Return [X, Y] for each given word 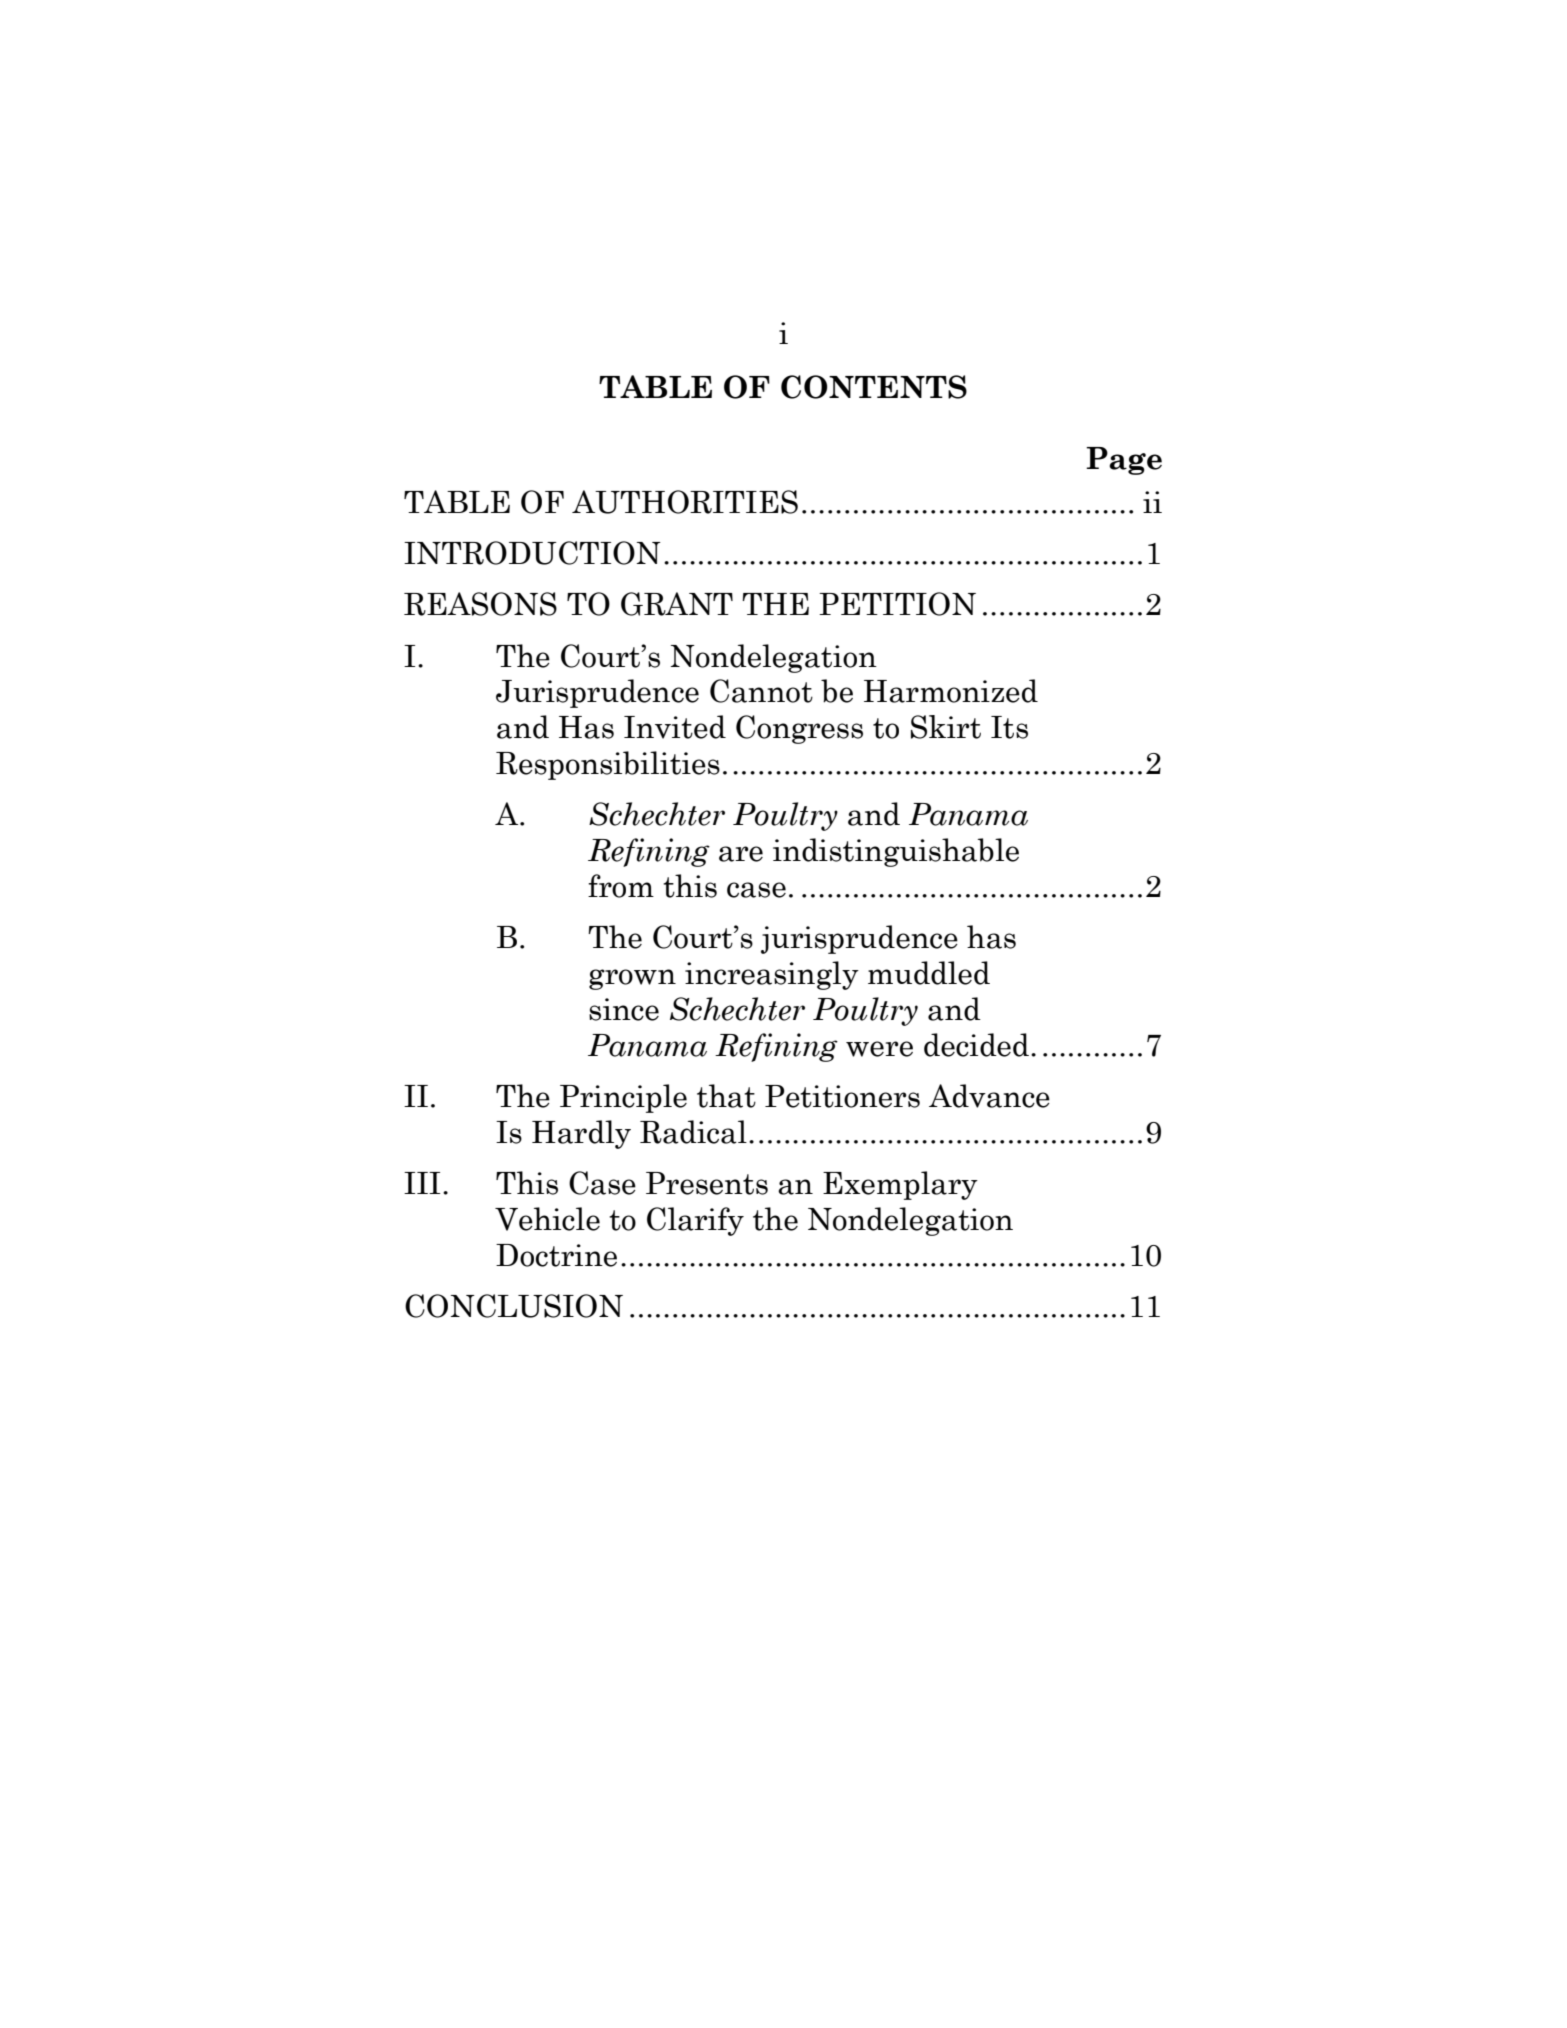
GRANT [677, 604]
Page [1124, 461]
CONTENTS [874, 387]
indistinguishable [896, 852]
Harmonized [951, 691]
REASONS [480, 604]
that [726, 1096]
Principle [623, 1098]
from [621, 886]
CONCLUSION [514, 1306]
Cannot [761, 691]
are [741, 854]
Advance [989, 1096]
